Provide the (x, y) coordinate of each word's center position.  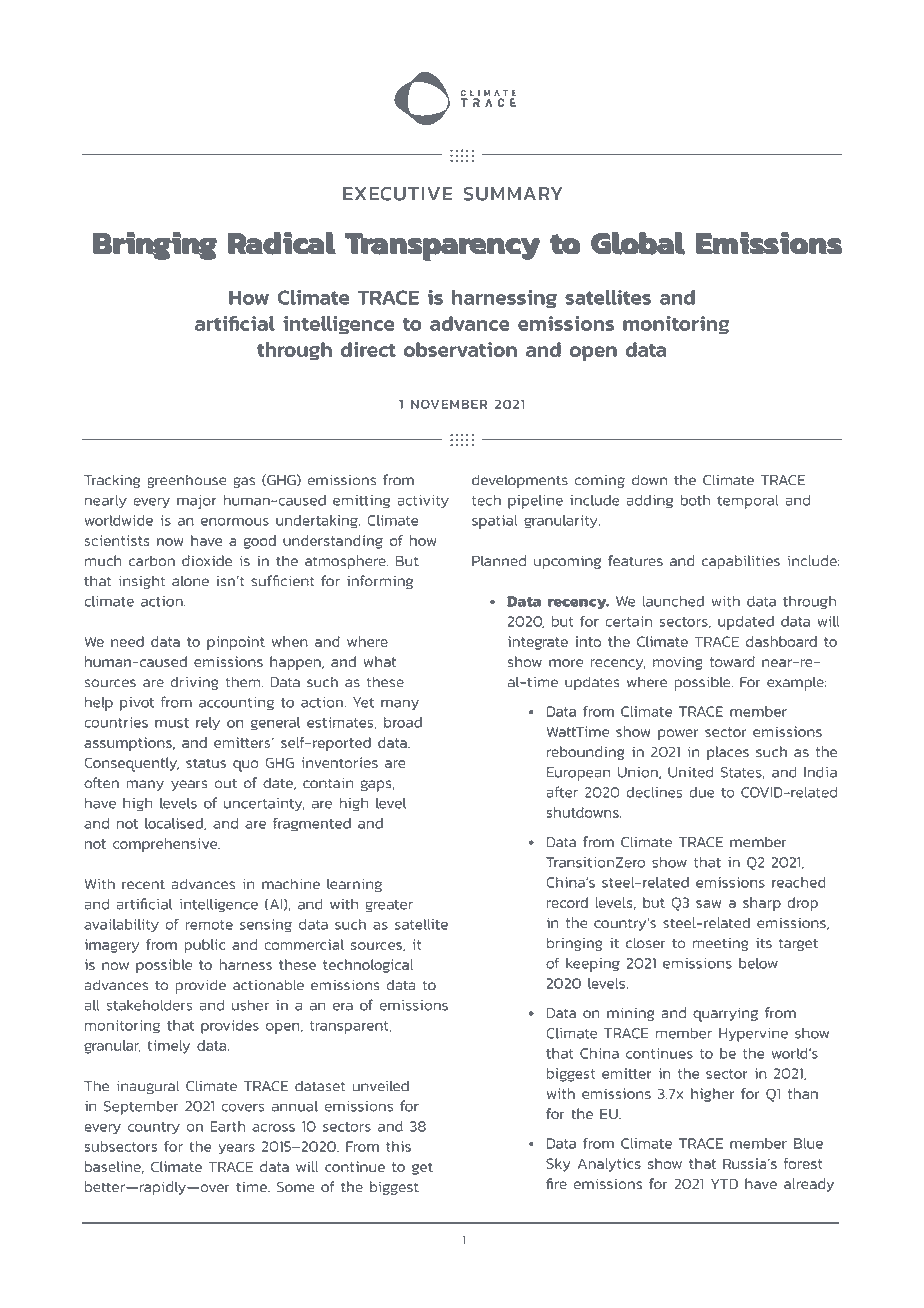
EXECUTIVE (398, 194)
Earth (228, 1126)
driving (194, 683)
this (398, 1146)
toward (732, 661)
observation (460, 349)
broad (403, 722)
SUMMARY (512, 194)
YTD (724, 1184)
